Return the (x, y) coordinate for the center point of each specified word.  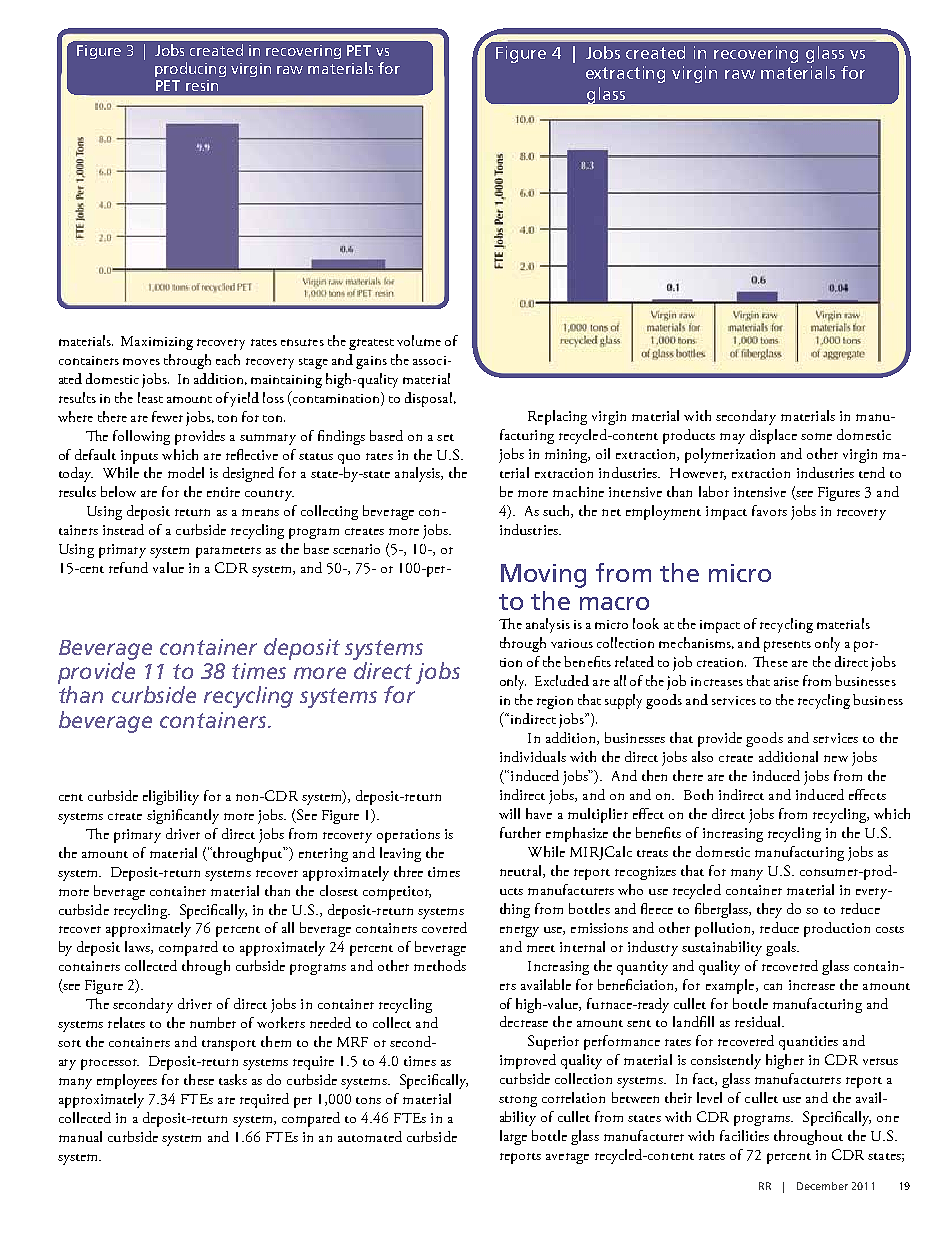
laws (138, 947)
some (816, 436)
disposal (430, 399)
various (572, 643)
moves (141, 361)
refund (128, 567)
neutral (522, 871)
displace (773, 436)
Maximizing (157, 343)
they (769, 910)
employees (127, 1081)
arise (786, 681)
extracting (625, 74)
